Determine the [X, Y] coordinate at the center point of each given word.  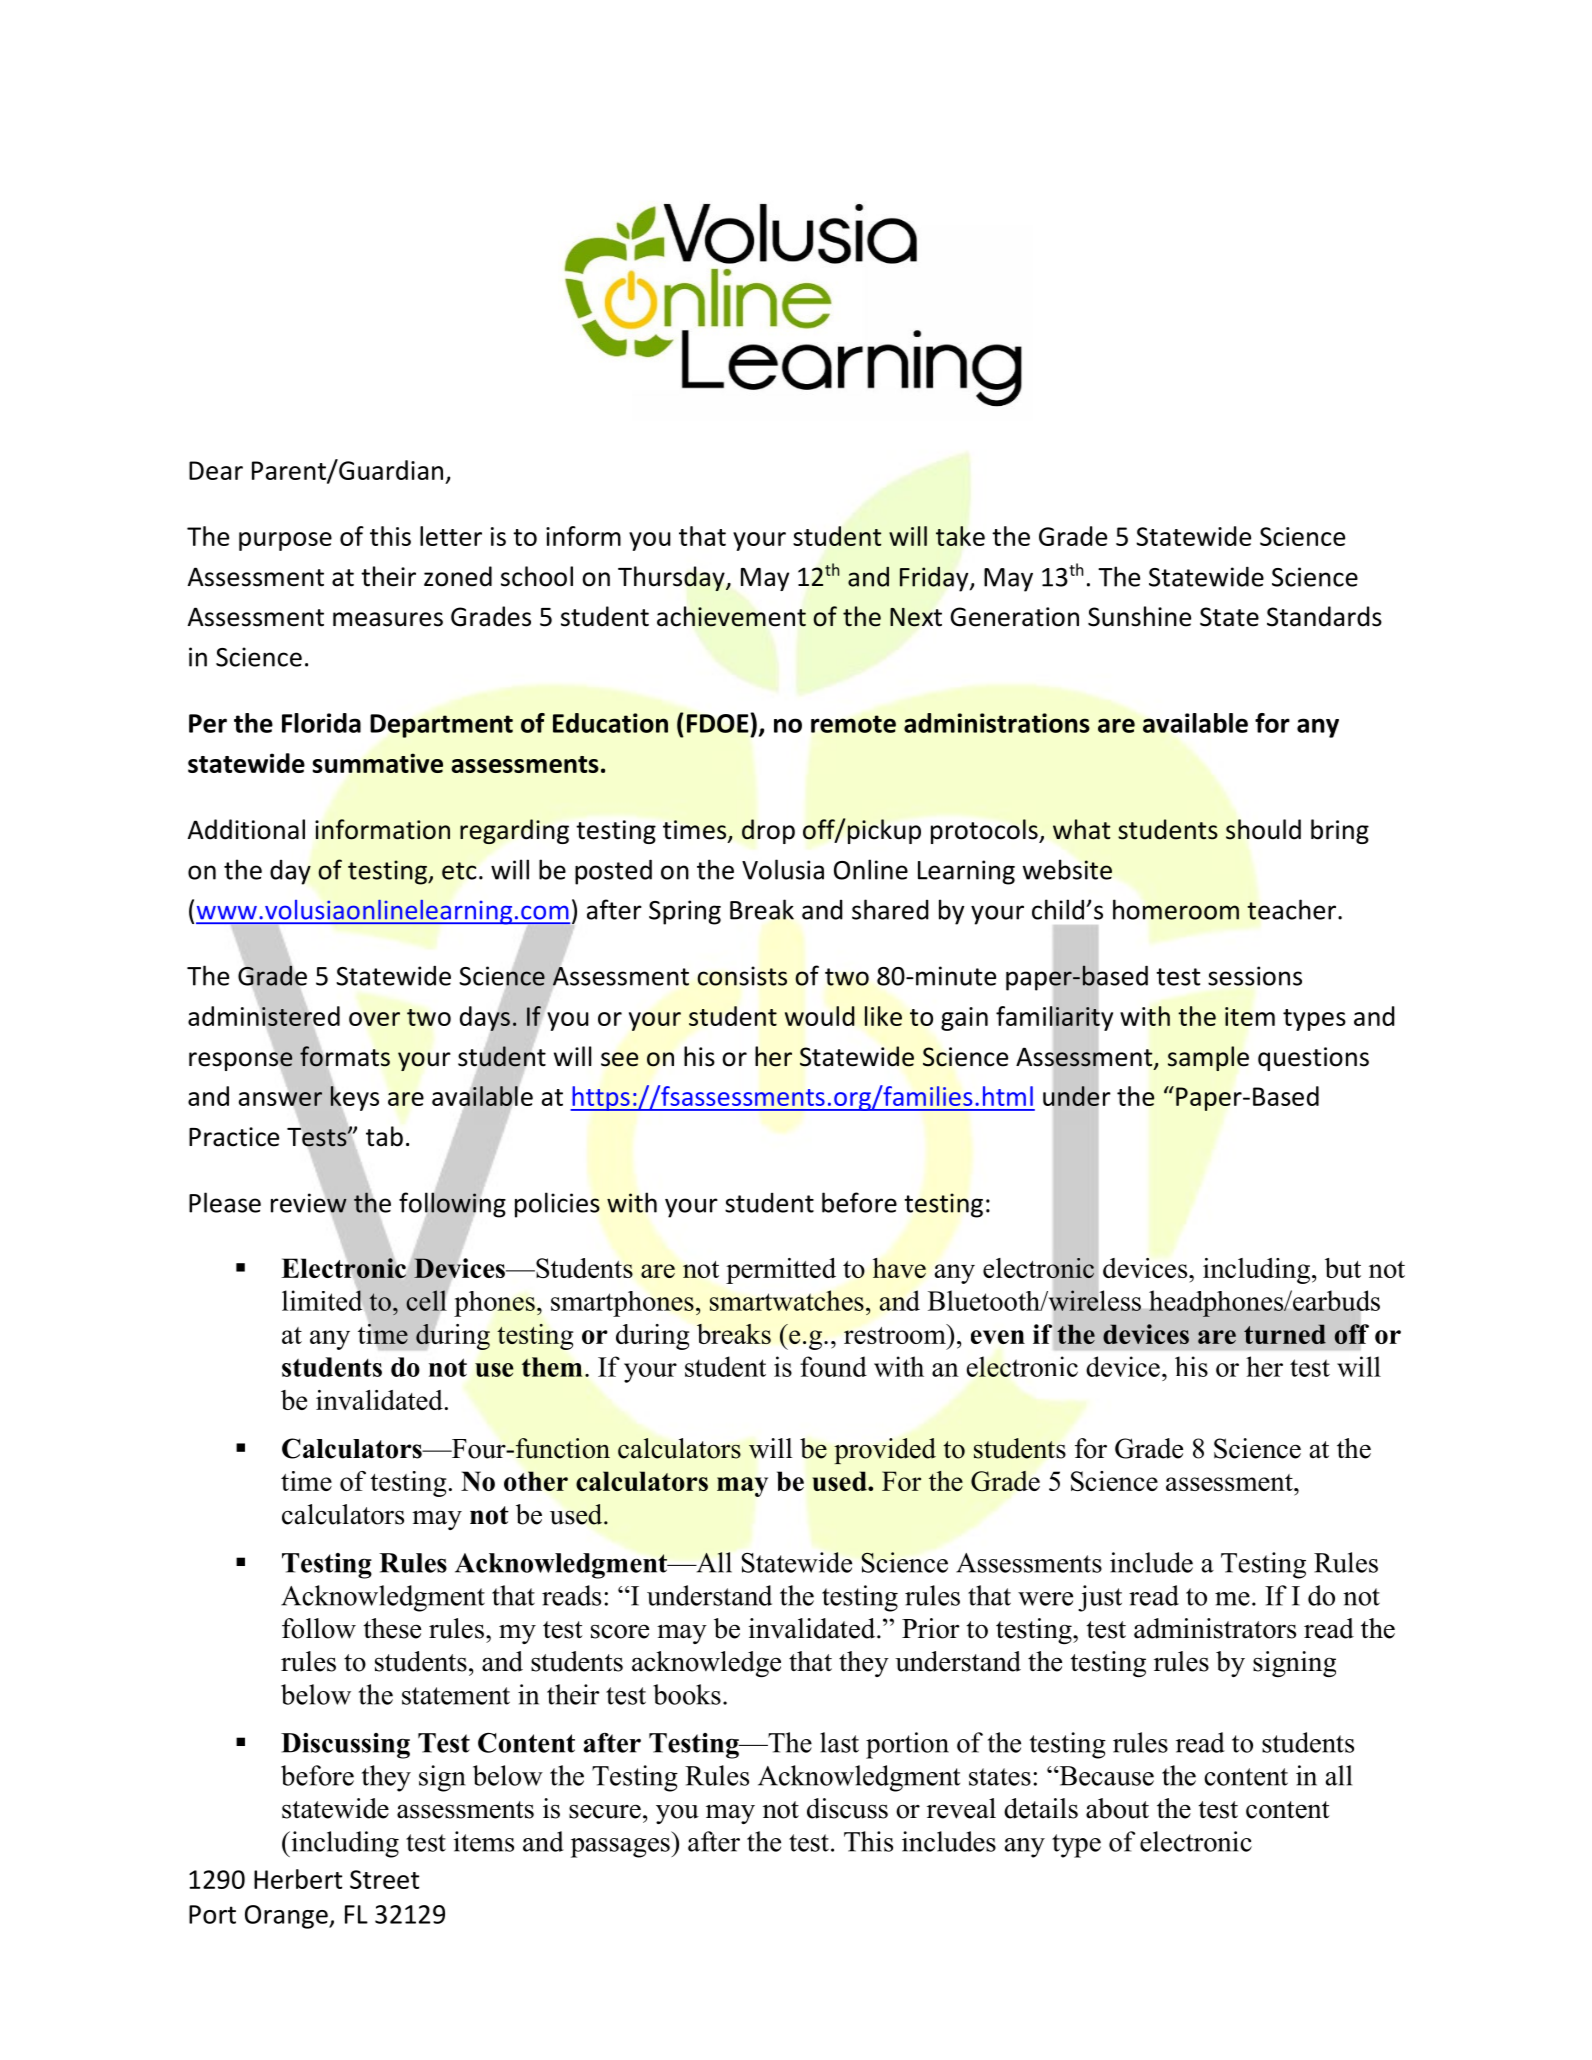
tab [384, 1136]
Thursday [672, 578]
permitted [781, 1271]
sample [1208, 1058]
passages [621, 1848]
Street [384, 1879]
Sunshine [1139, 616]
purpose [285, 541]
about [1117, 1808]
